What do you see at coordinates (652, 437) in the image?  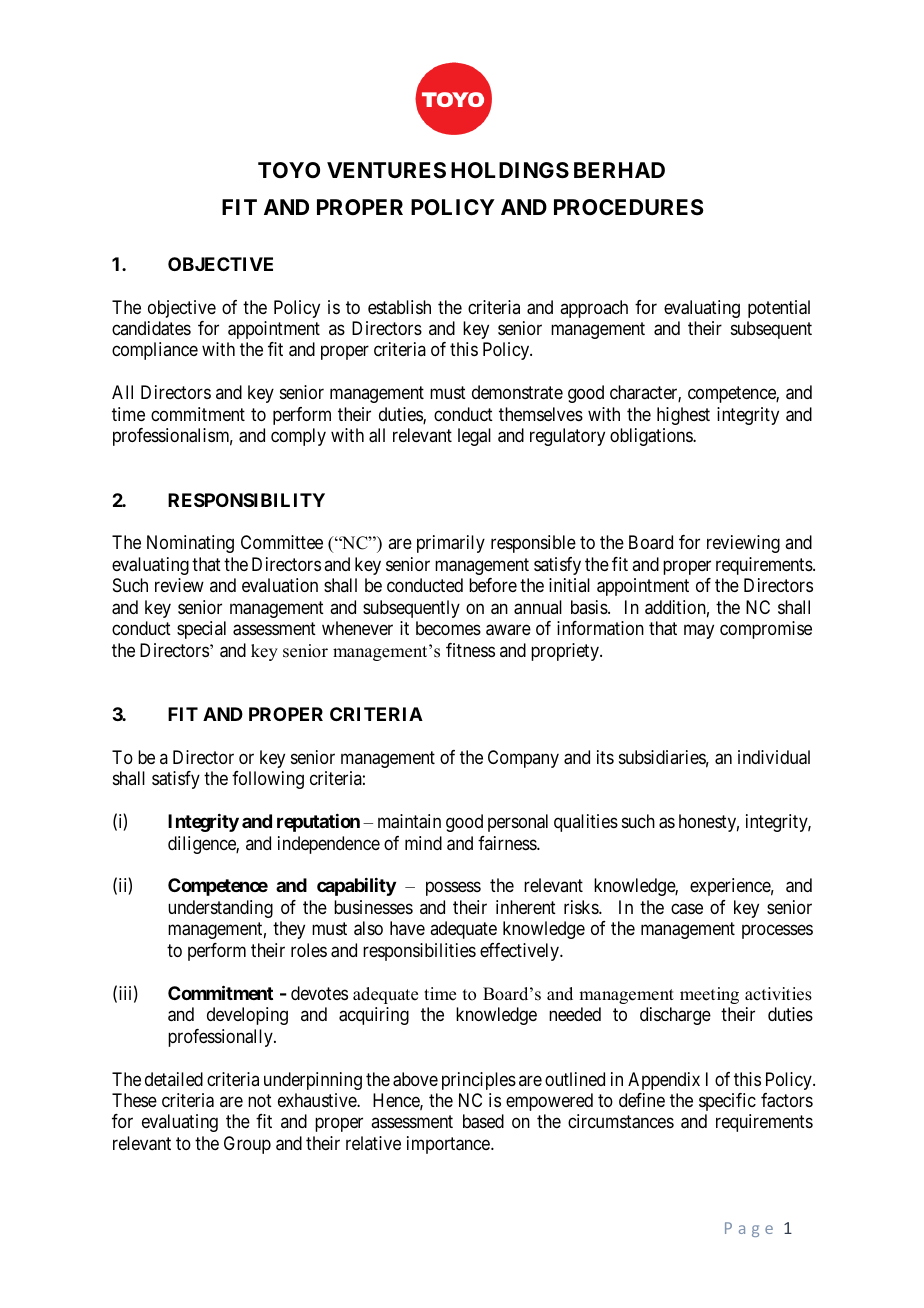 I see `obligations` at bounding box center [652, 437].
